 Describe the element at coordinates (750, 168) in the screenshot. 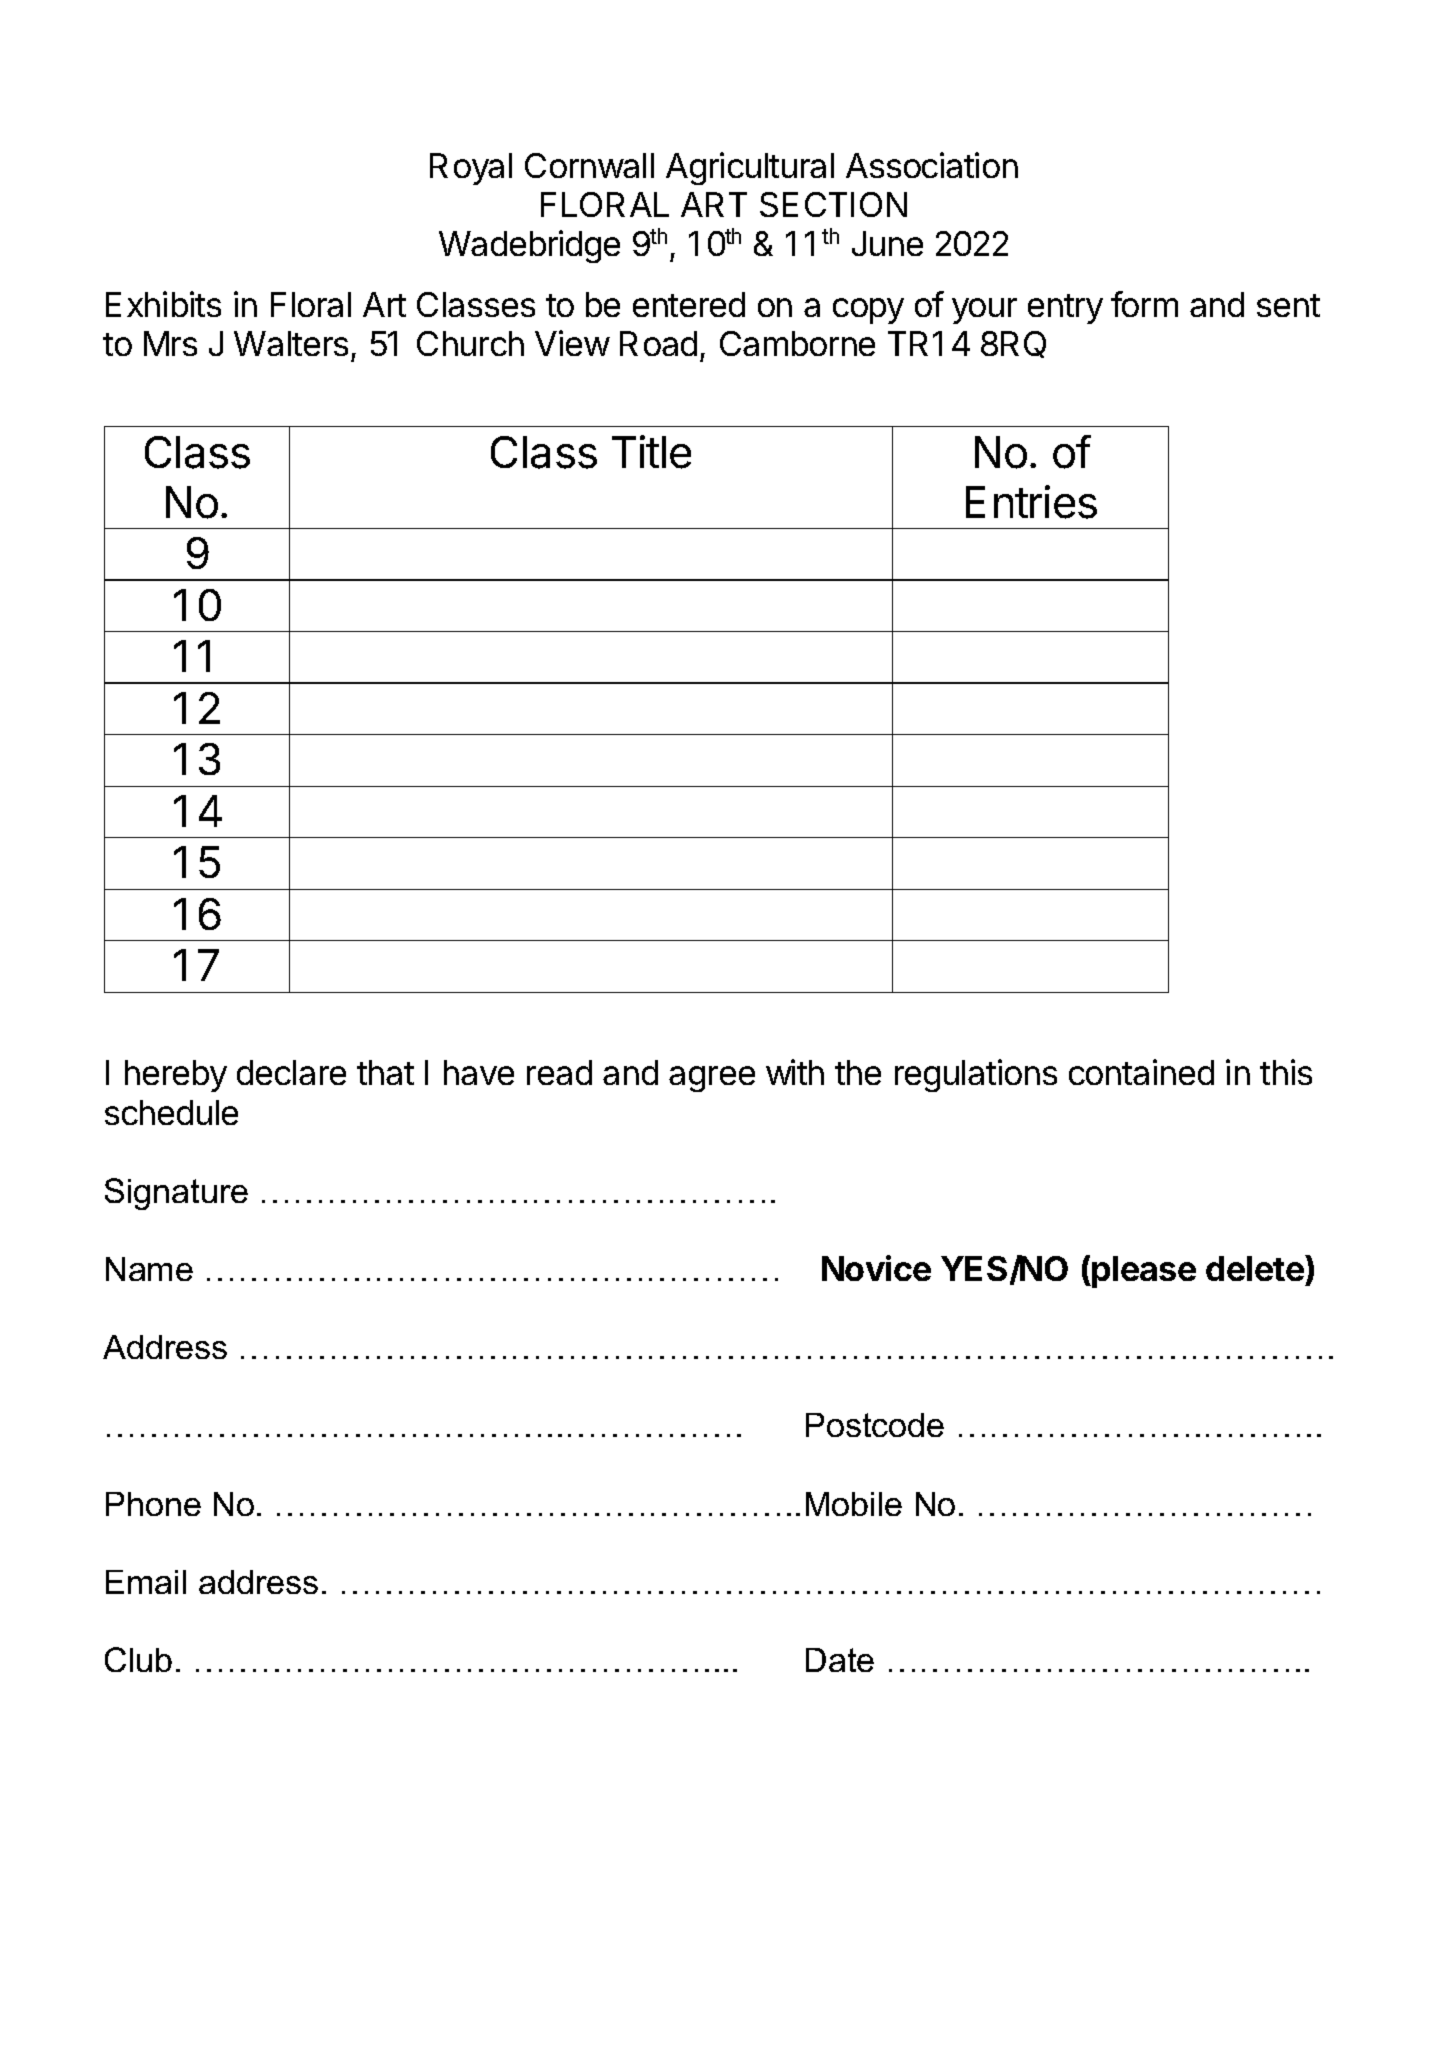

I see `Agricultural` at that location.
